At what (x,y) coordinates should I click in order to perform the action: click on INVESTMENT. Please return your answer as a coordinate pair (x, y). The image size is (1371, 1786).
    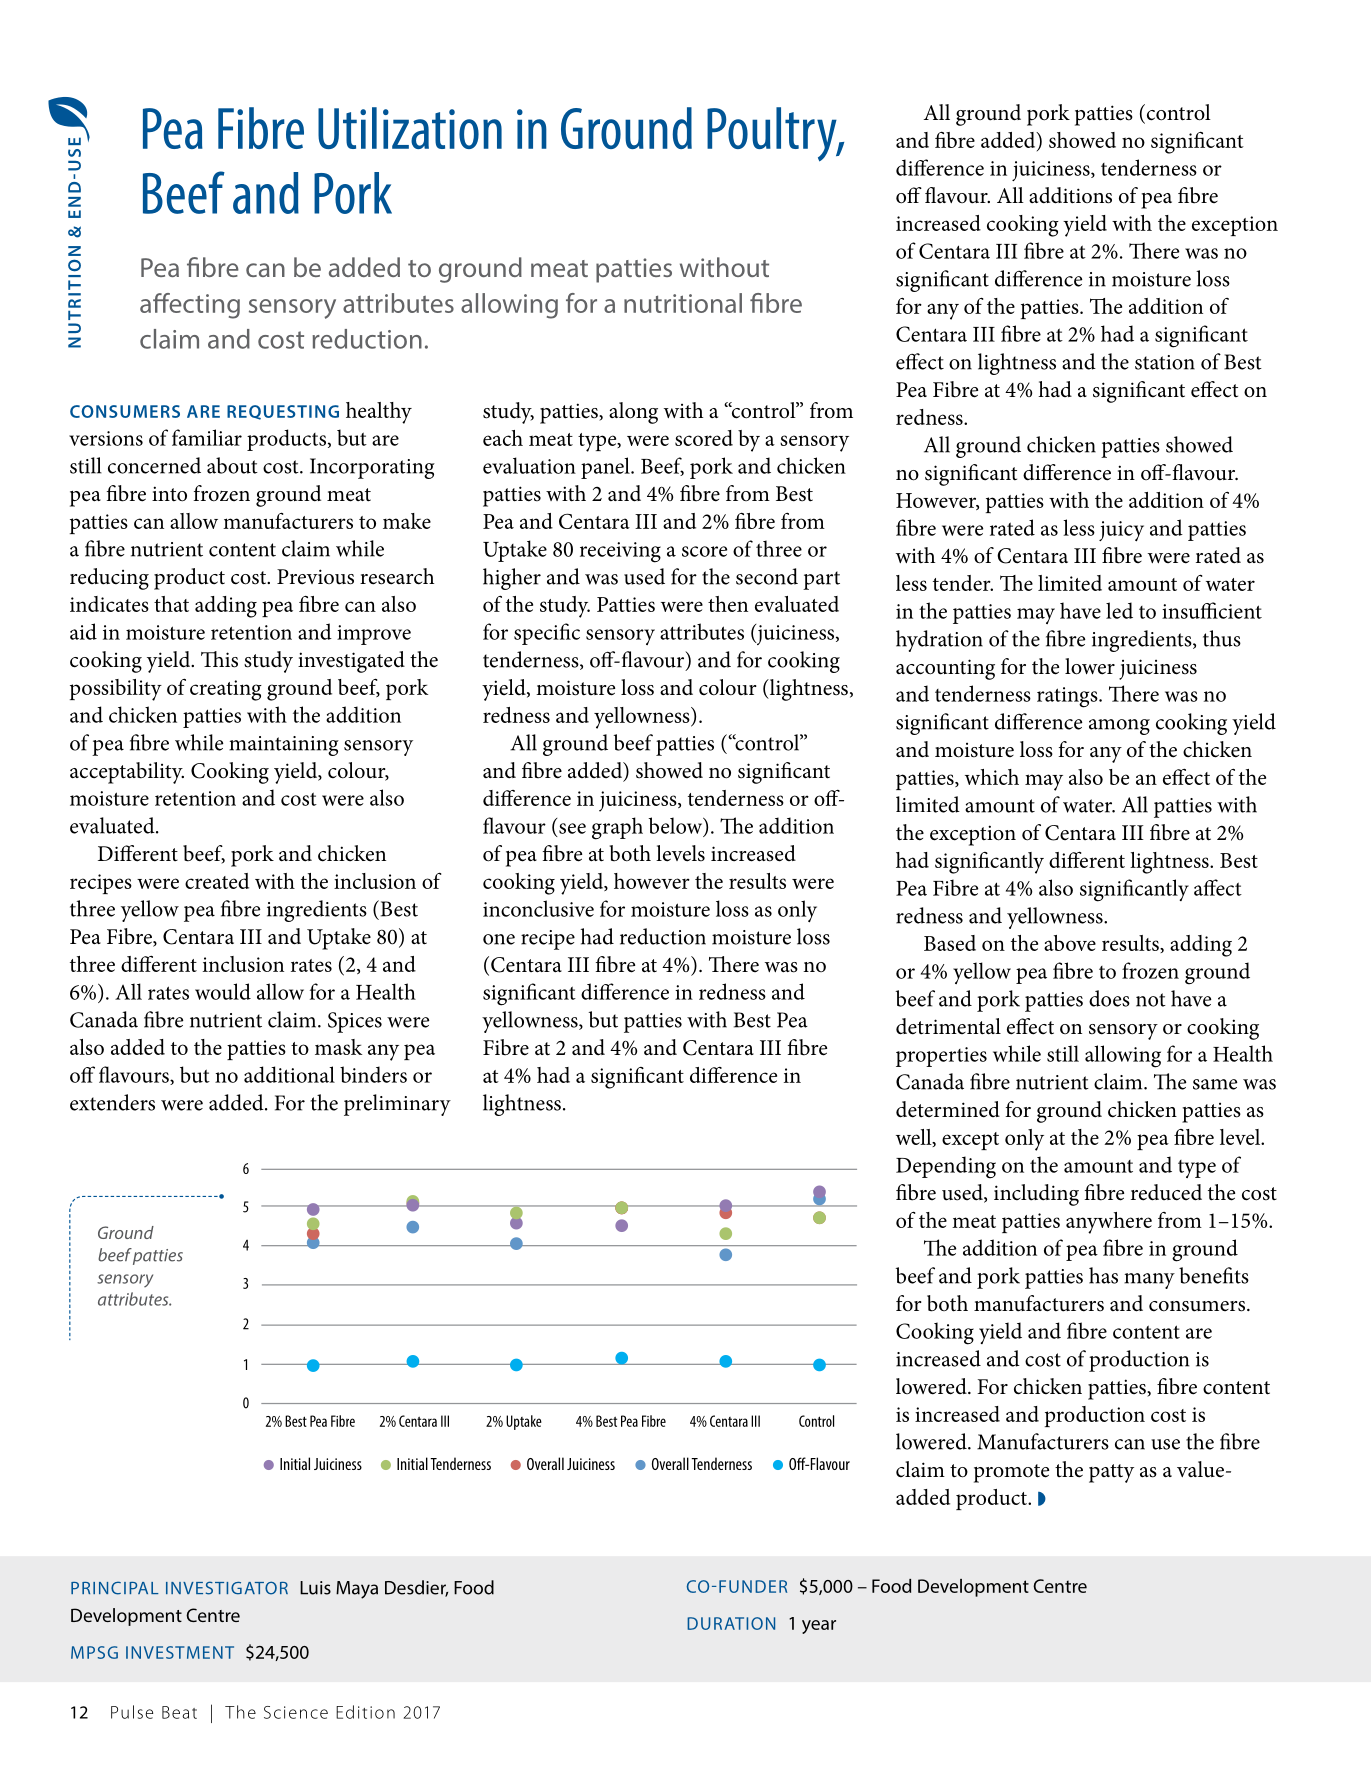
    Looking at the image, I should click on (180, 1652).
